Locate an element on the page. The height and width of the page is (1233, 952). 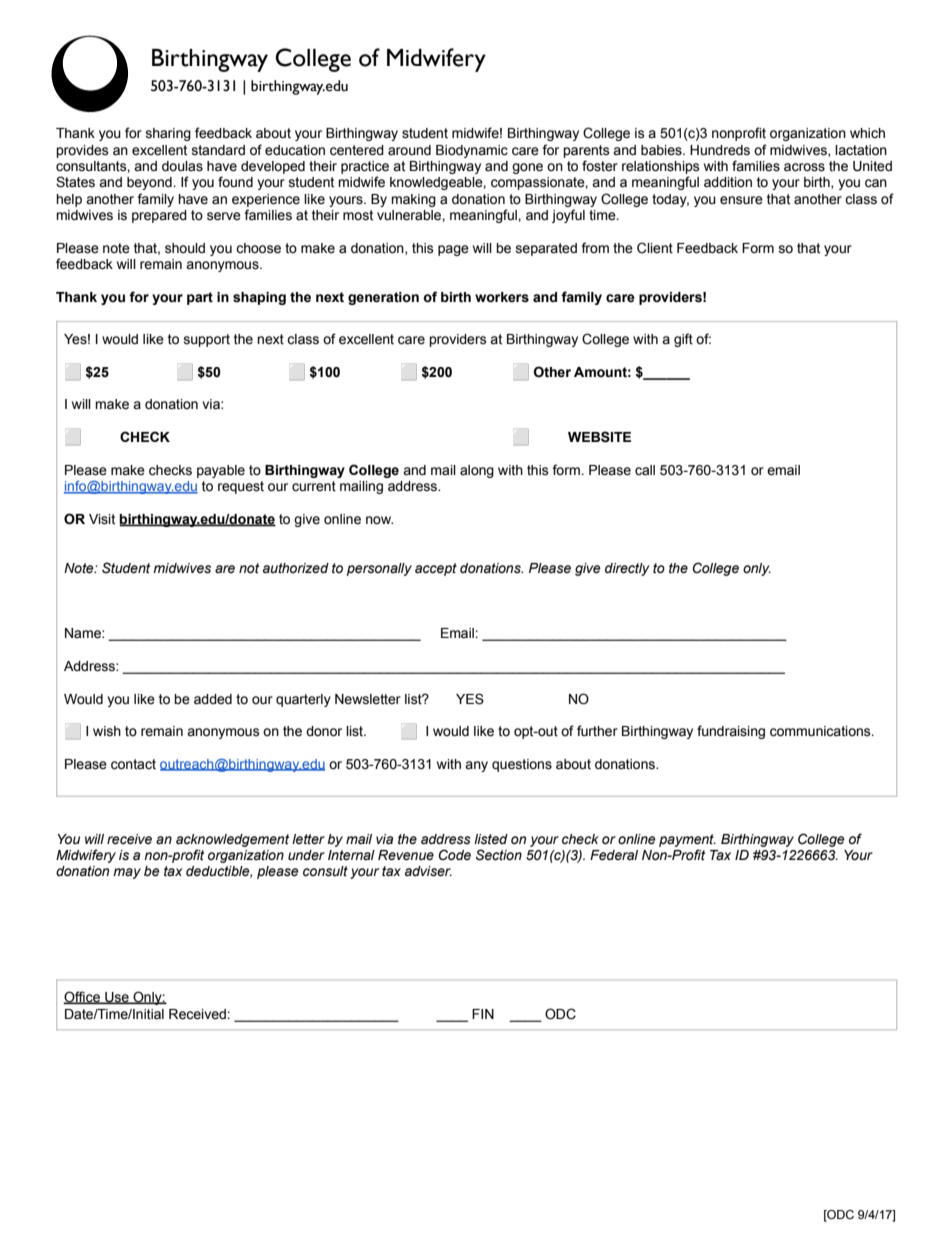
FIN is located at coordinates (483, 1014).
